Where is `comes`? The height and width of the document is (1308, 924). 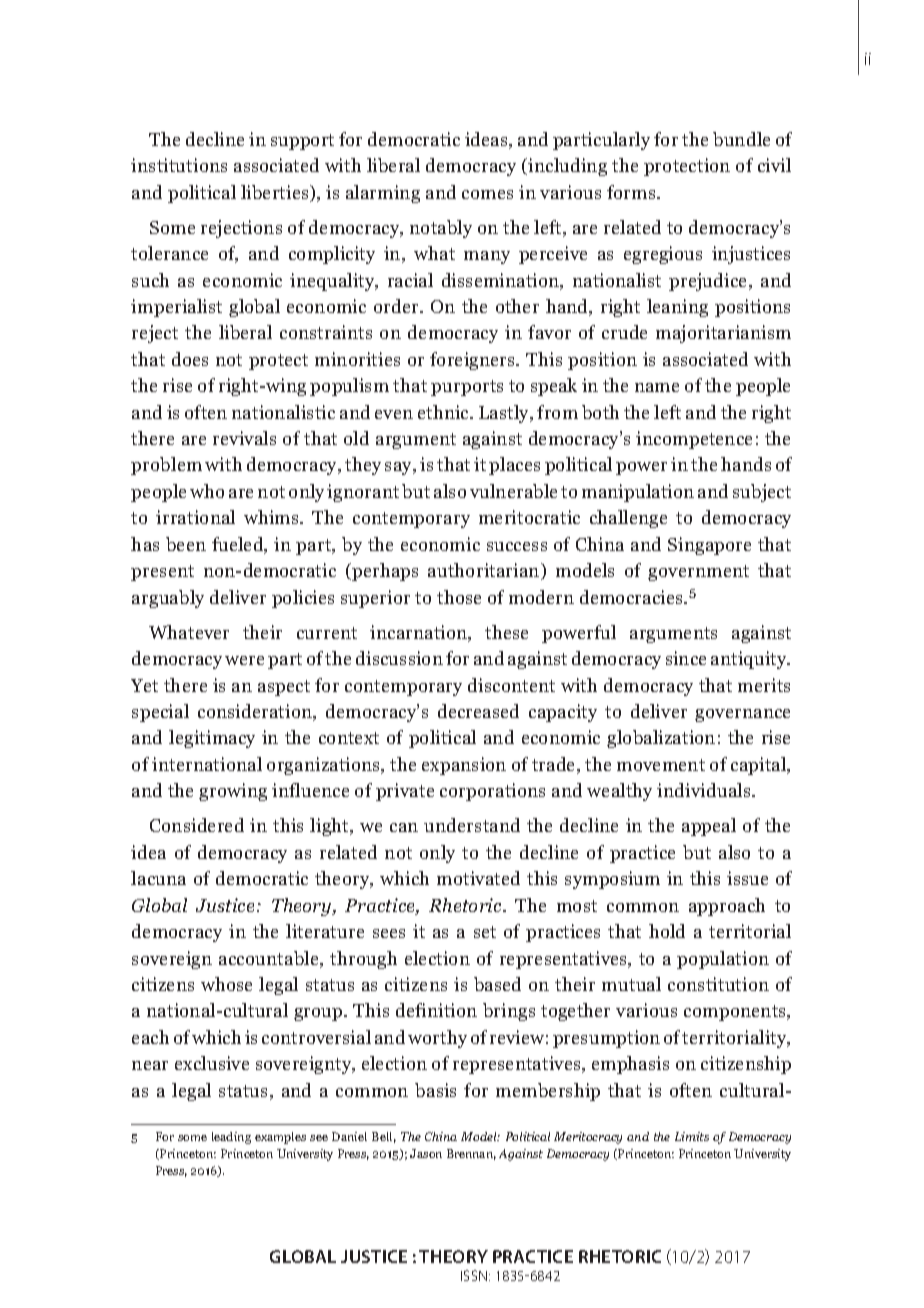 comes is located at coordinates (487, 194).
